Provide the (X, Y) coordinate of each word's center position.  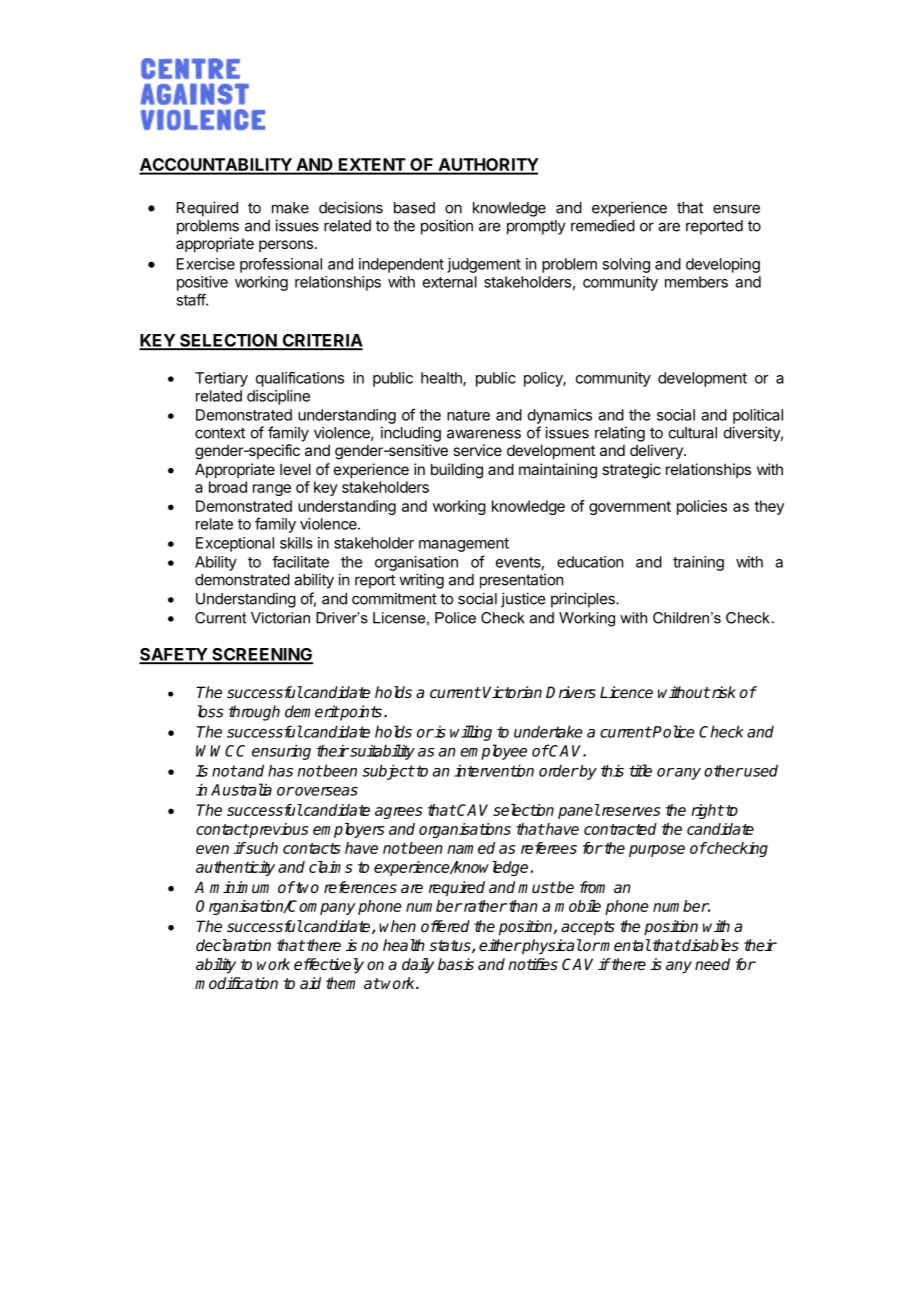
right (707, 811)
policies (702, 507)
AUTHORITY (487, 166)
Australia (241, 789)
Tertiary (221, 379)
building (457, 471)
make (290, 208)
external (450, 282)
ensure (736, 209)
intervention (494, 770)
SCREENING (261, 655)
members (696, 282)
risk (722, 692)
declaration (233, 945)
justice (523, 600)
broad (228, 487)
